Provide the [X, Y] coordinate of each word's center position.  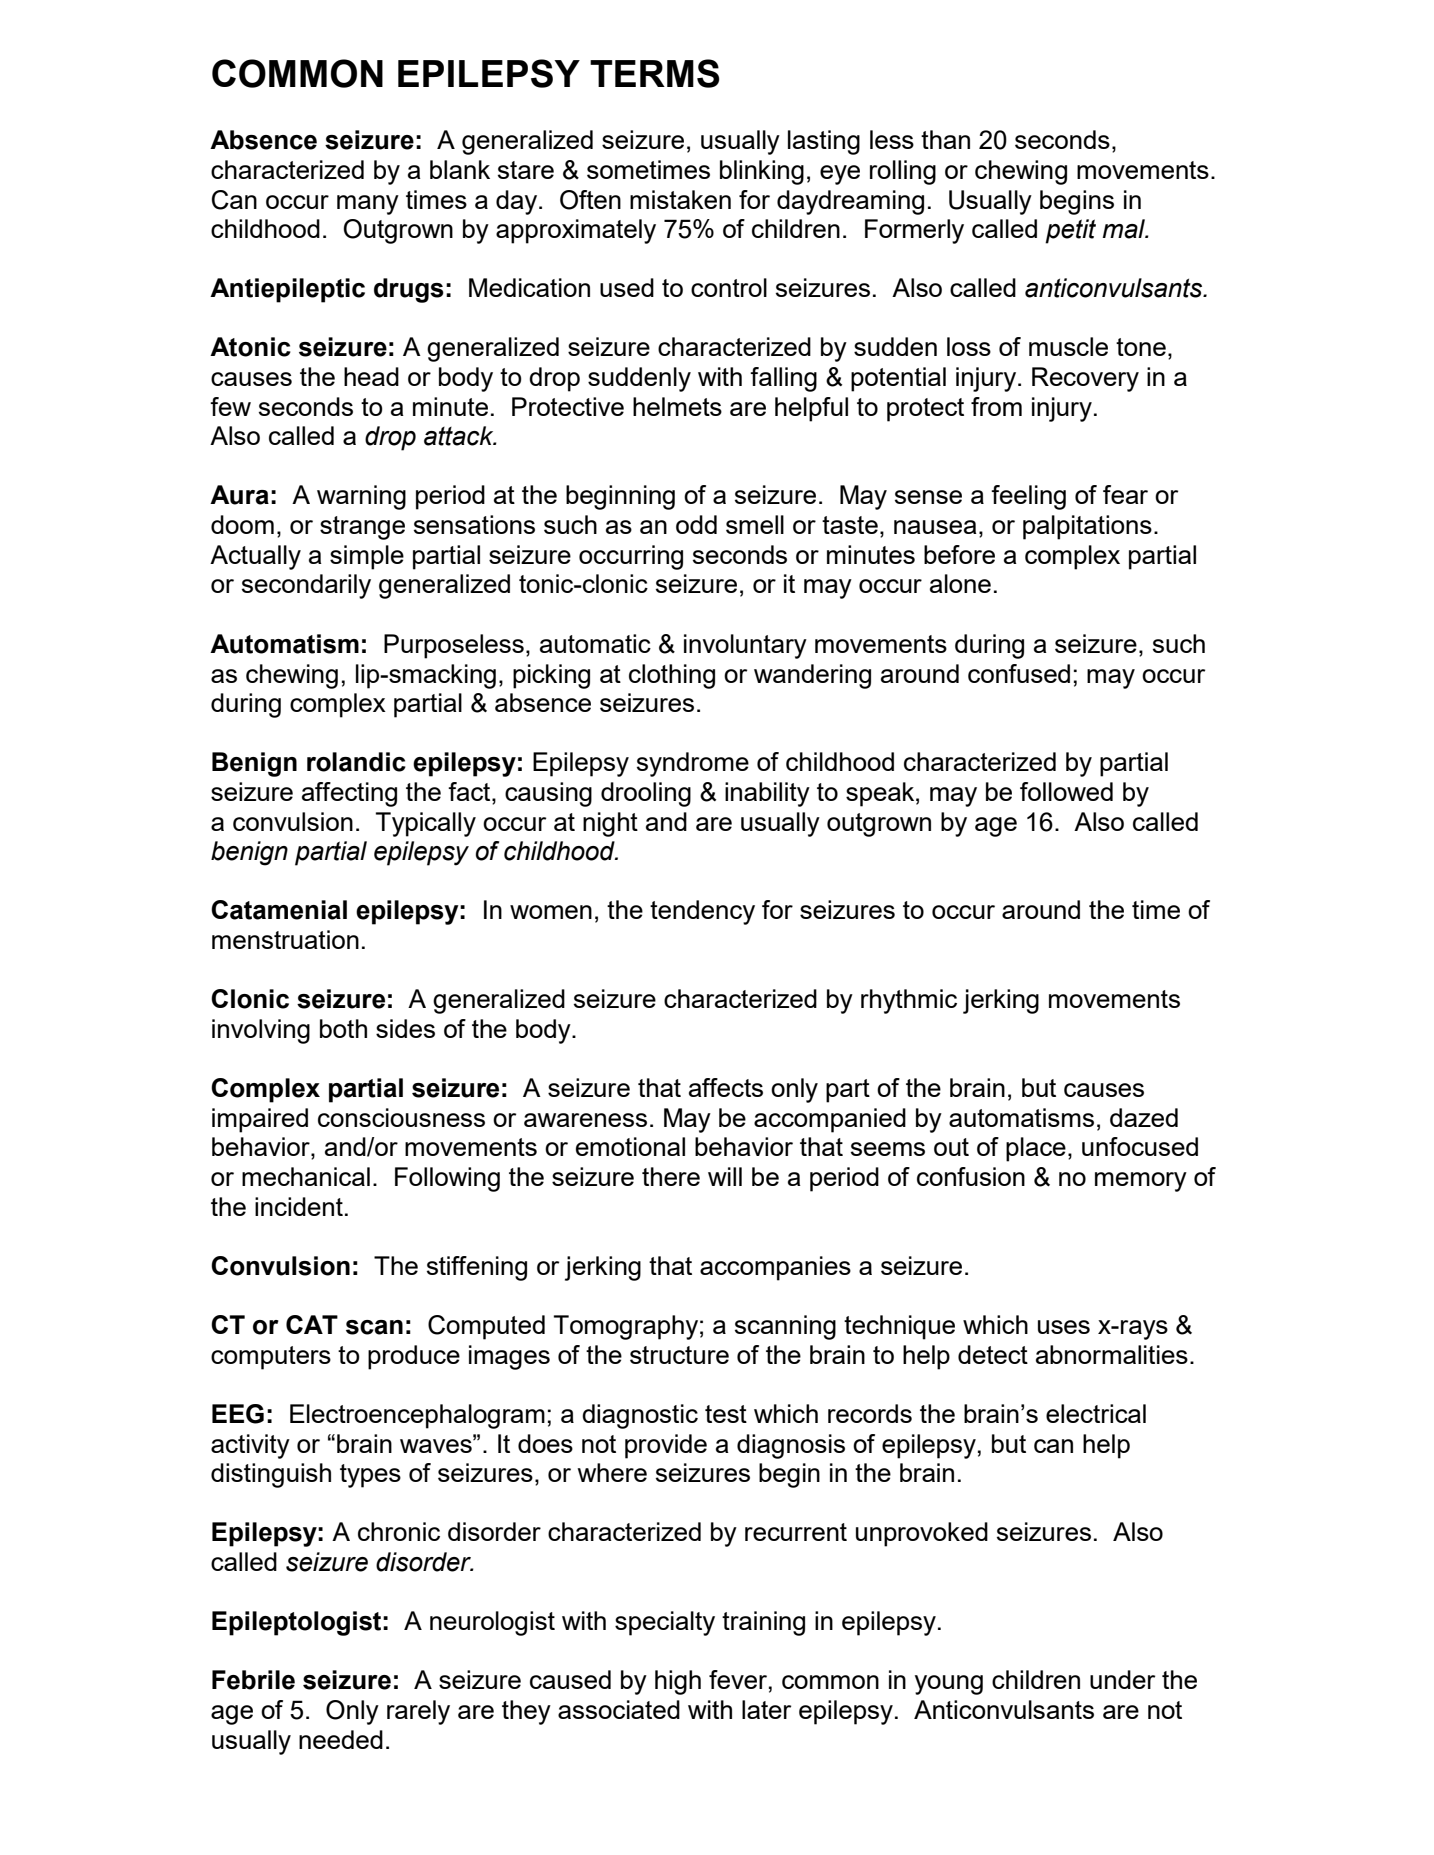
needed [341, 1739]
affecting [349, 794]
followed [1066, 791]
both [343, 1028]
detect [993, 1354]
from [996, 406]
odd [696, 524]
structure [679, 1355]
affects [726, 1087]
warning [361, 497]
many [368, 205]
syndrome [693, 764]
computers [271, 1358]
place [1036, 1149]
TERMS [655, 73]
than [945, 139]
